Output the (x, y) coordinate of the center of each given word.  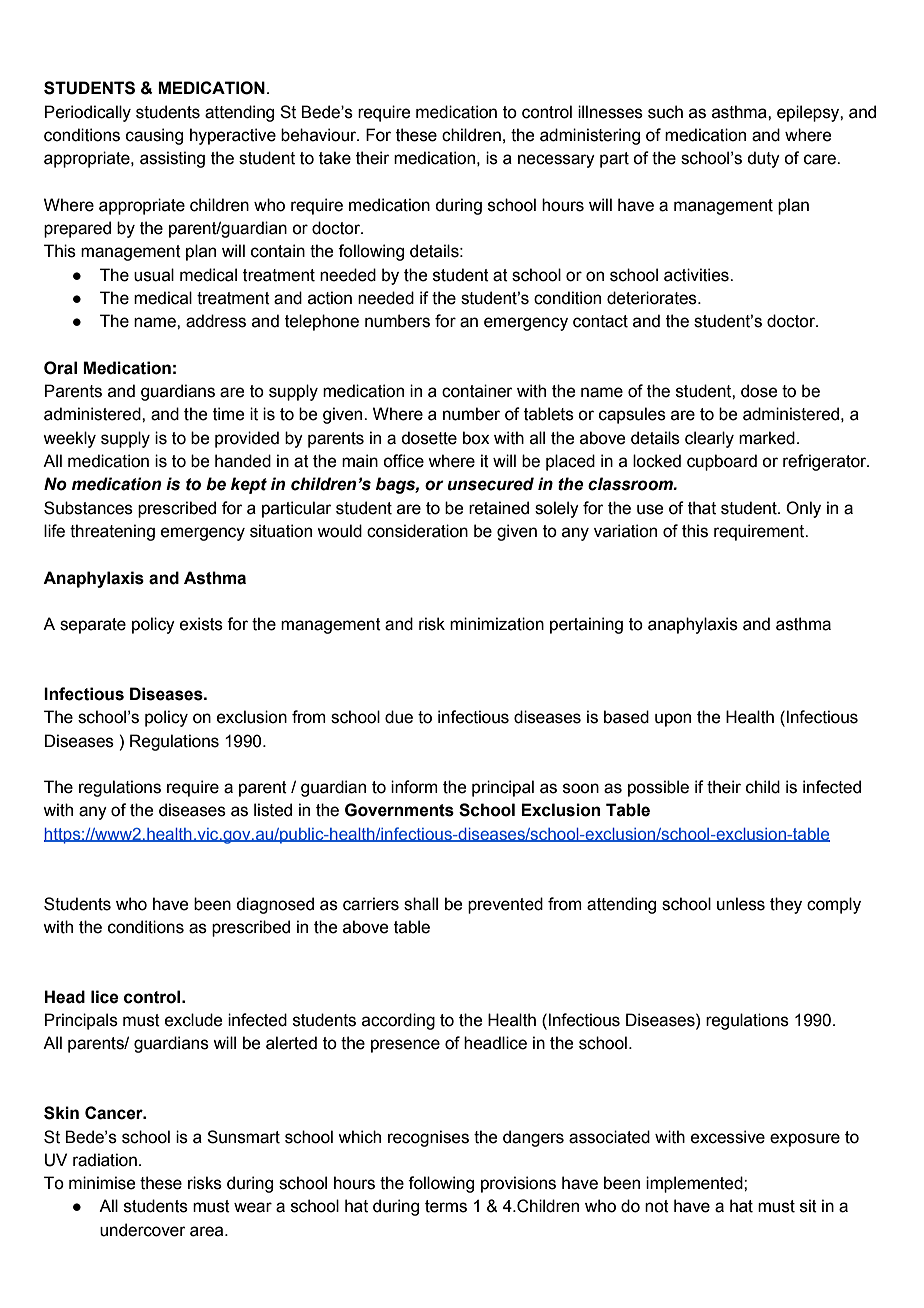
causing (154, 136)
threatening (112, 532)
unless (741, 904)
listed (273, 810)
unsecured (490, 484)
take (335, 158)
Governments (399, 810)
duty (763, 159)
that (702, 508)
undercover (143, 1230)
